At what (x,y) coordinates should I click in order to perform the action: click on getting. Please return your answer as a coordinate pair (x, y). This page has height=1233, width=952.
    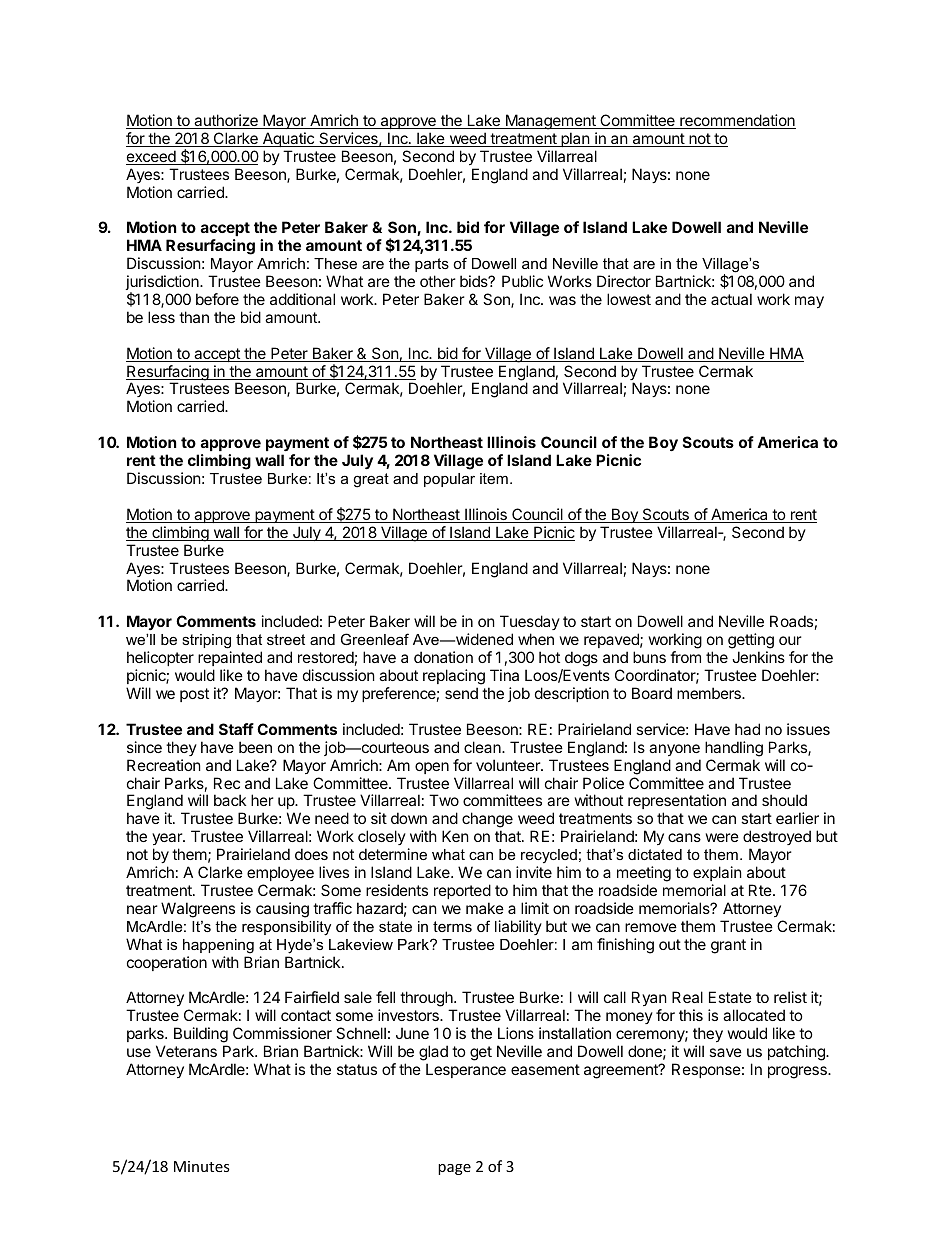
    Looking at the image, I should click on (751, 642).
